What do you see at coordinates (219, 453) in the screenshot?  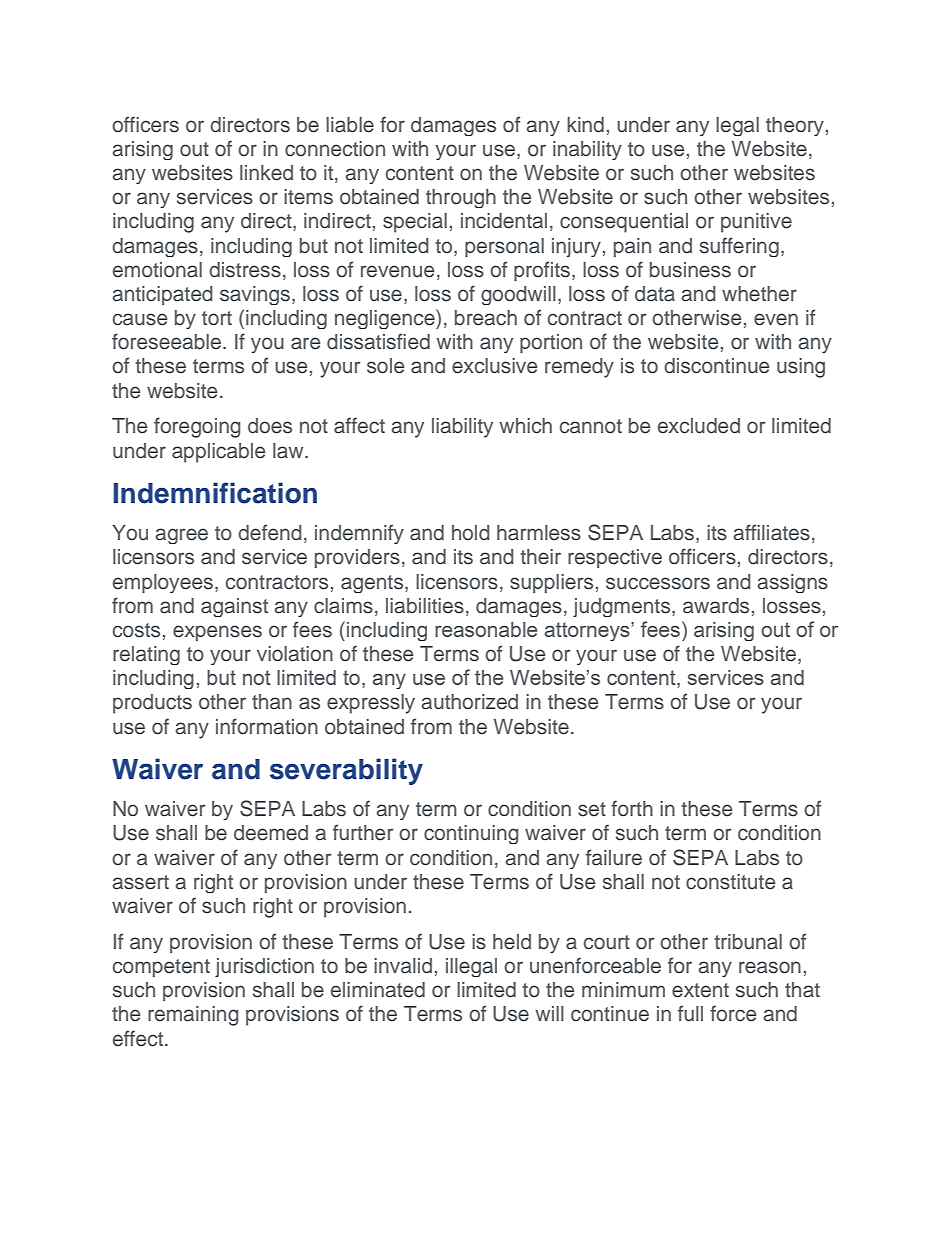 I see `applicable` at bounding box center [219, 453].
